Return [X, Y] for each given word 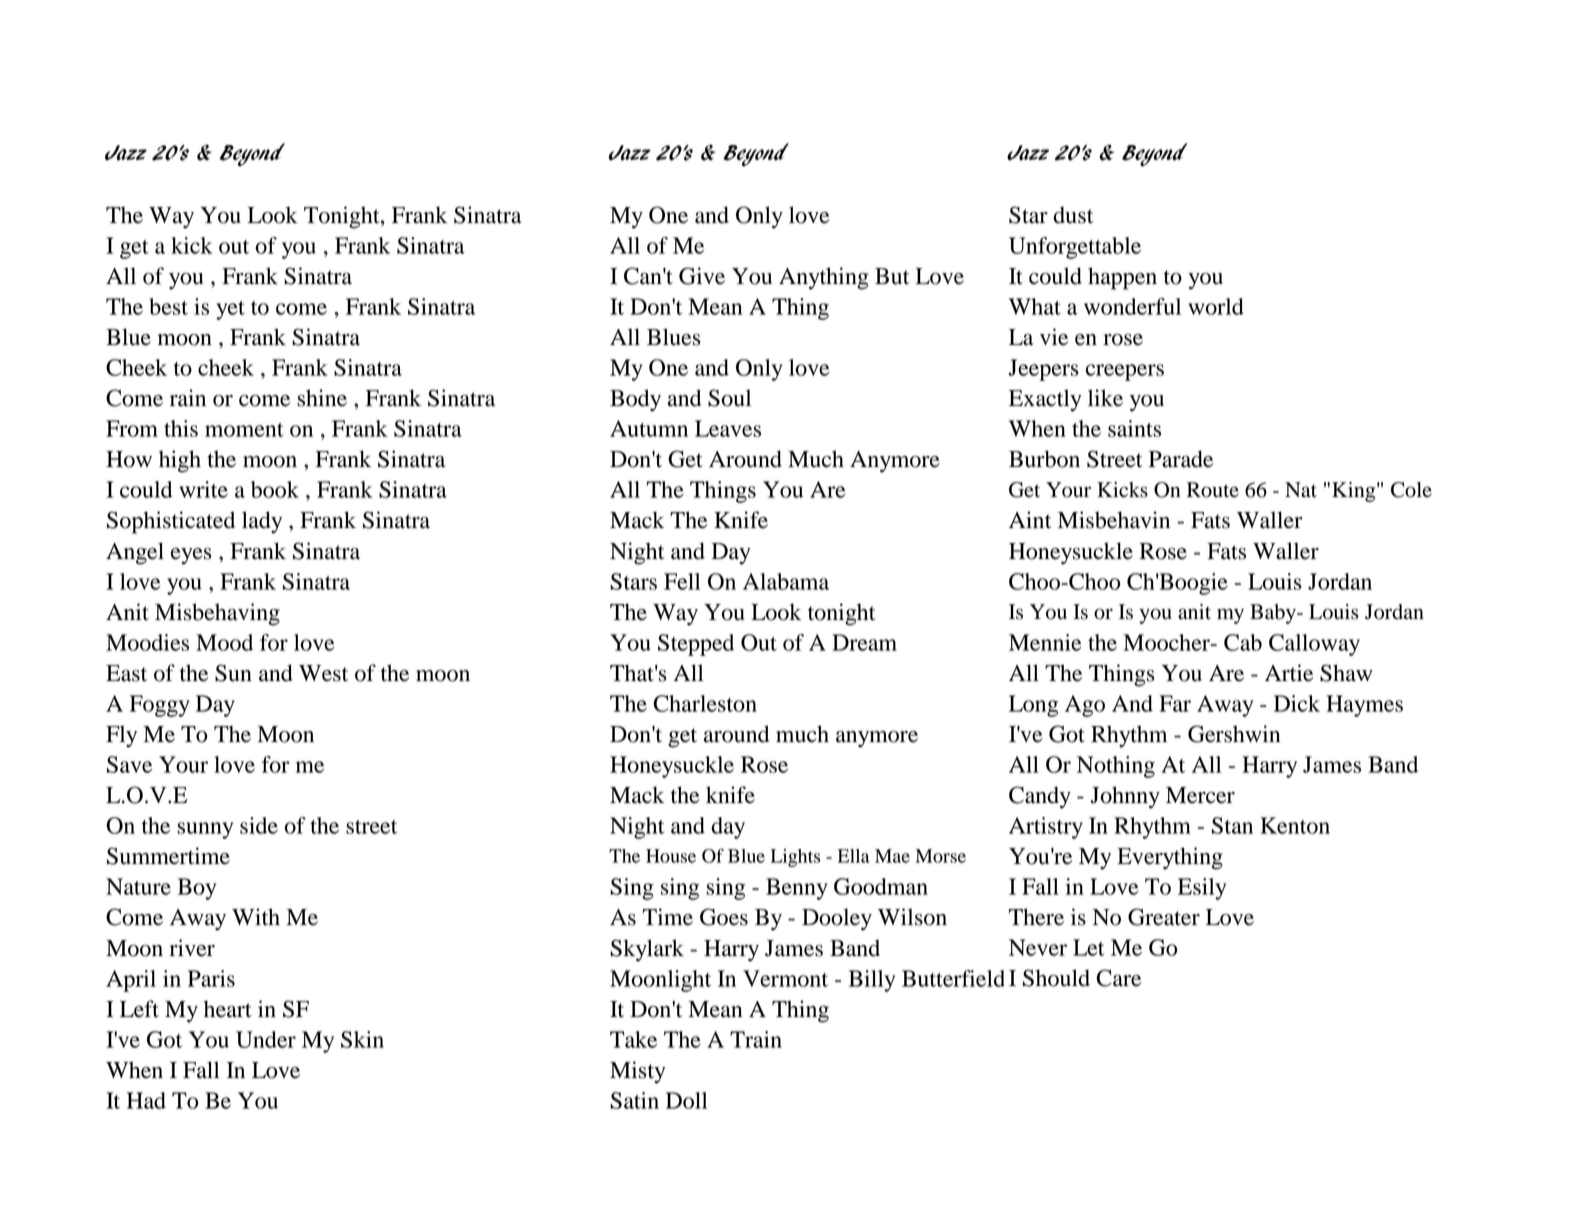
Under [266, 1039]
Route [1213, 490]
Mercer [1200, 795]
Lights [795, 858]
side [259, 825]
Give [702, 276]
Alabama [786, 581]
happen [1122, 278]
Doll [686, 1100]
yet [230, 310]
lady [262, 522]
